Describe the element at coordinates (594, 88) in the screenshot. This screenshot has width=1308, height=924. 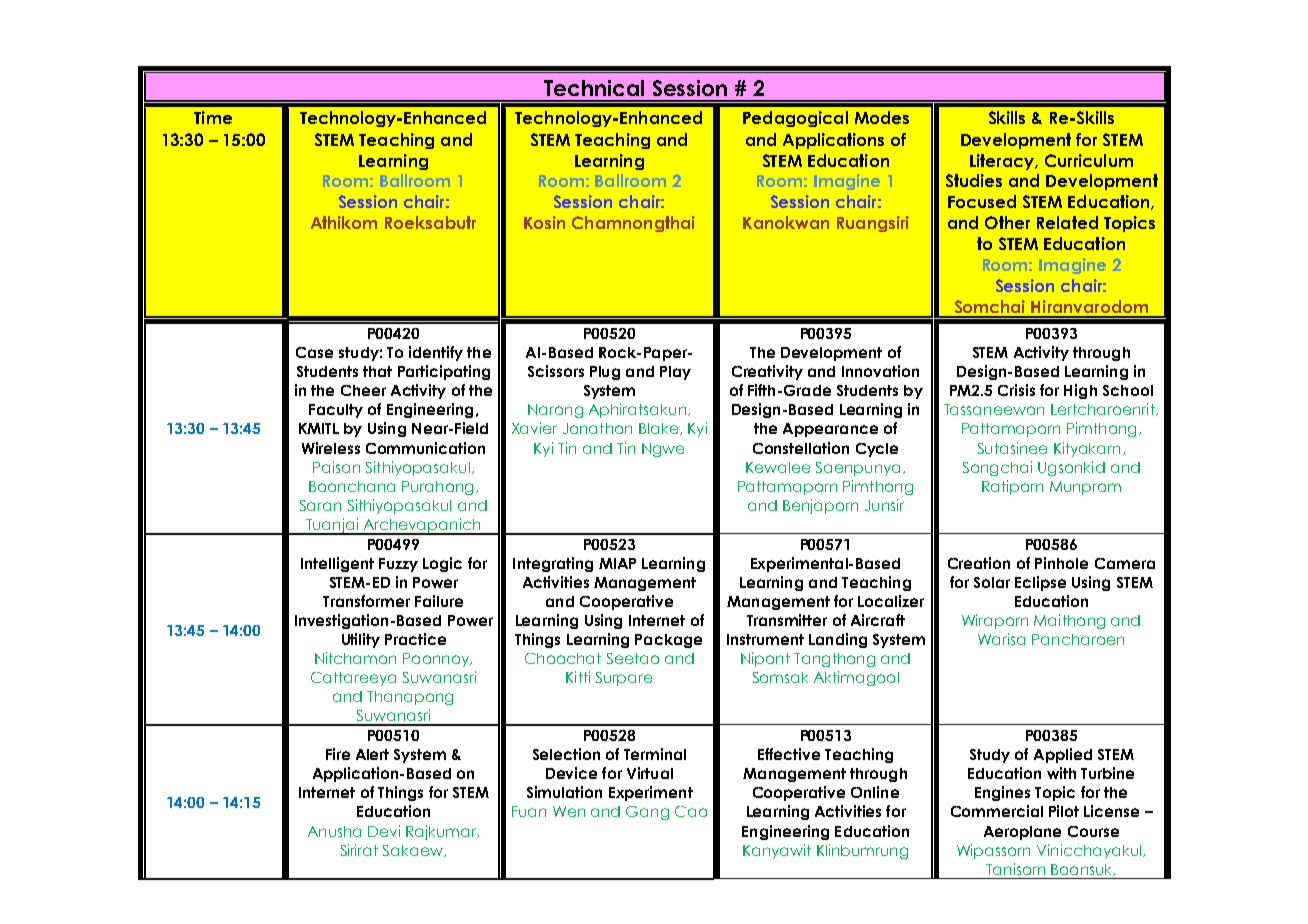
I see `Technical` at that location.
